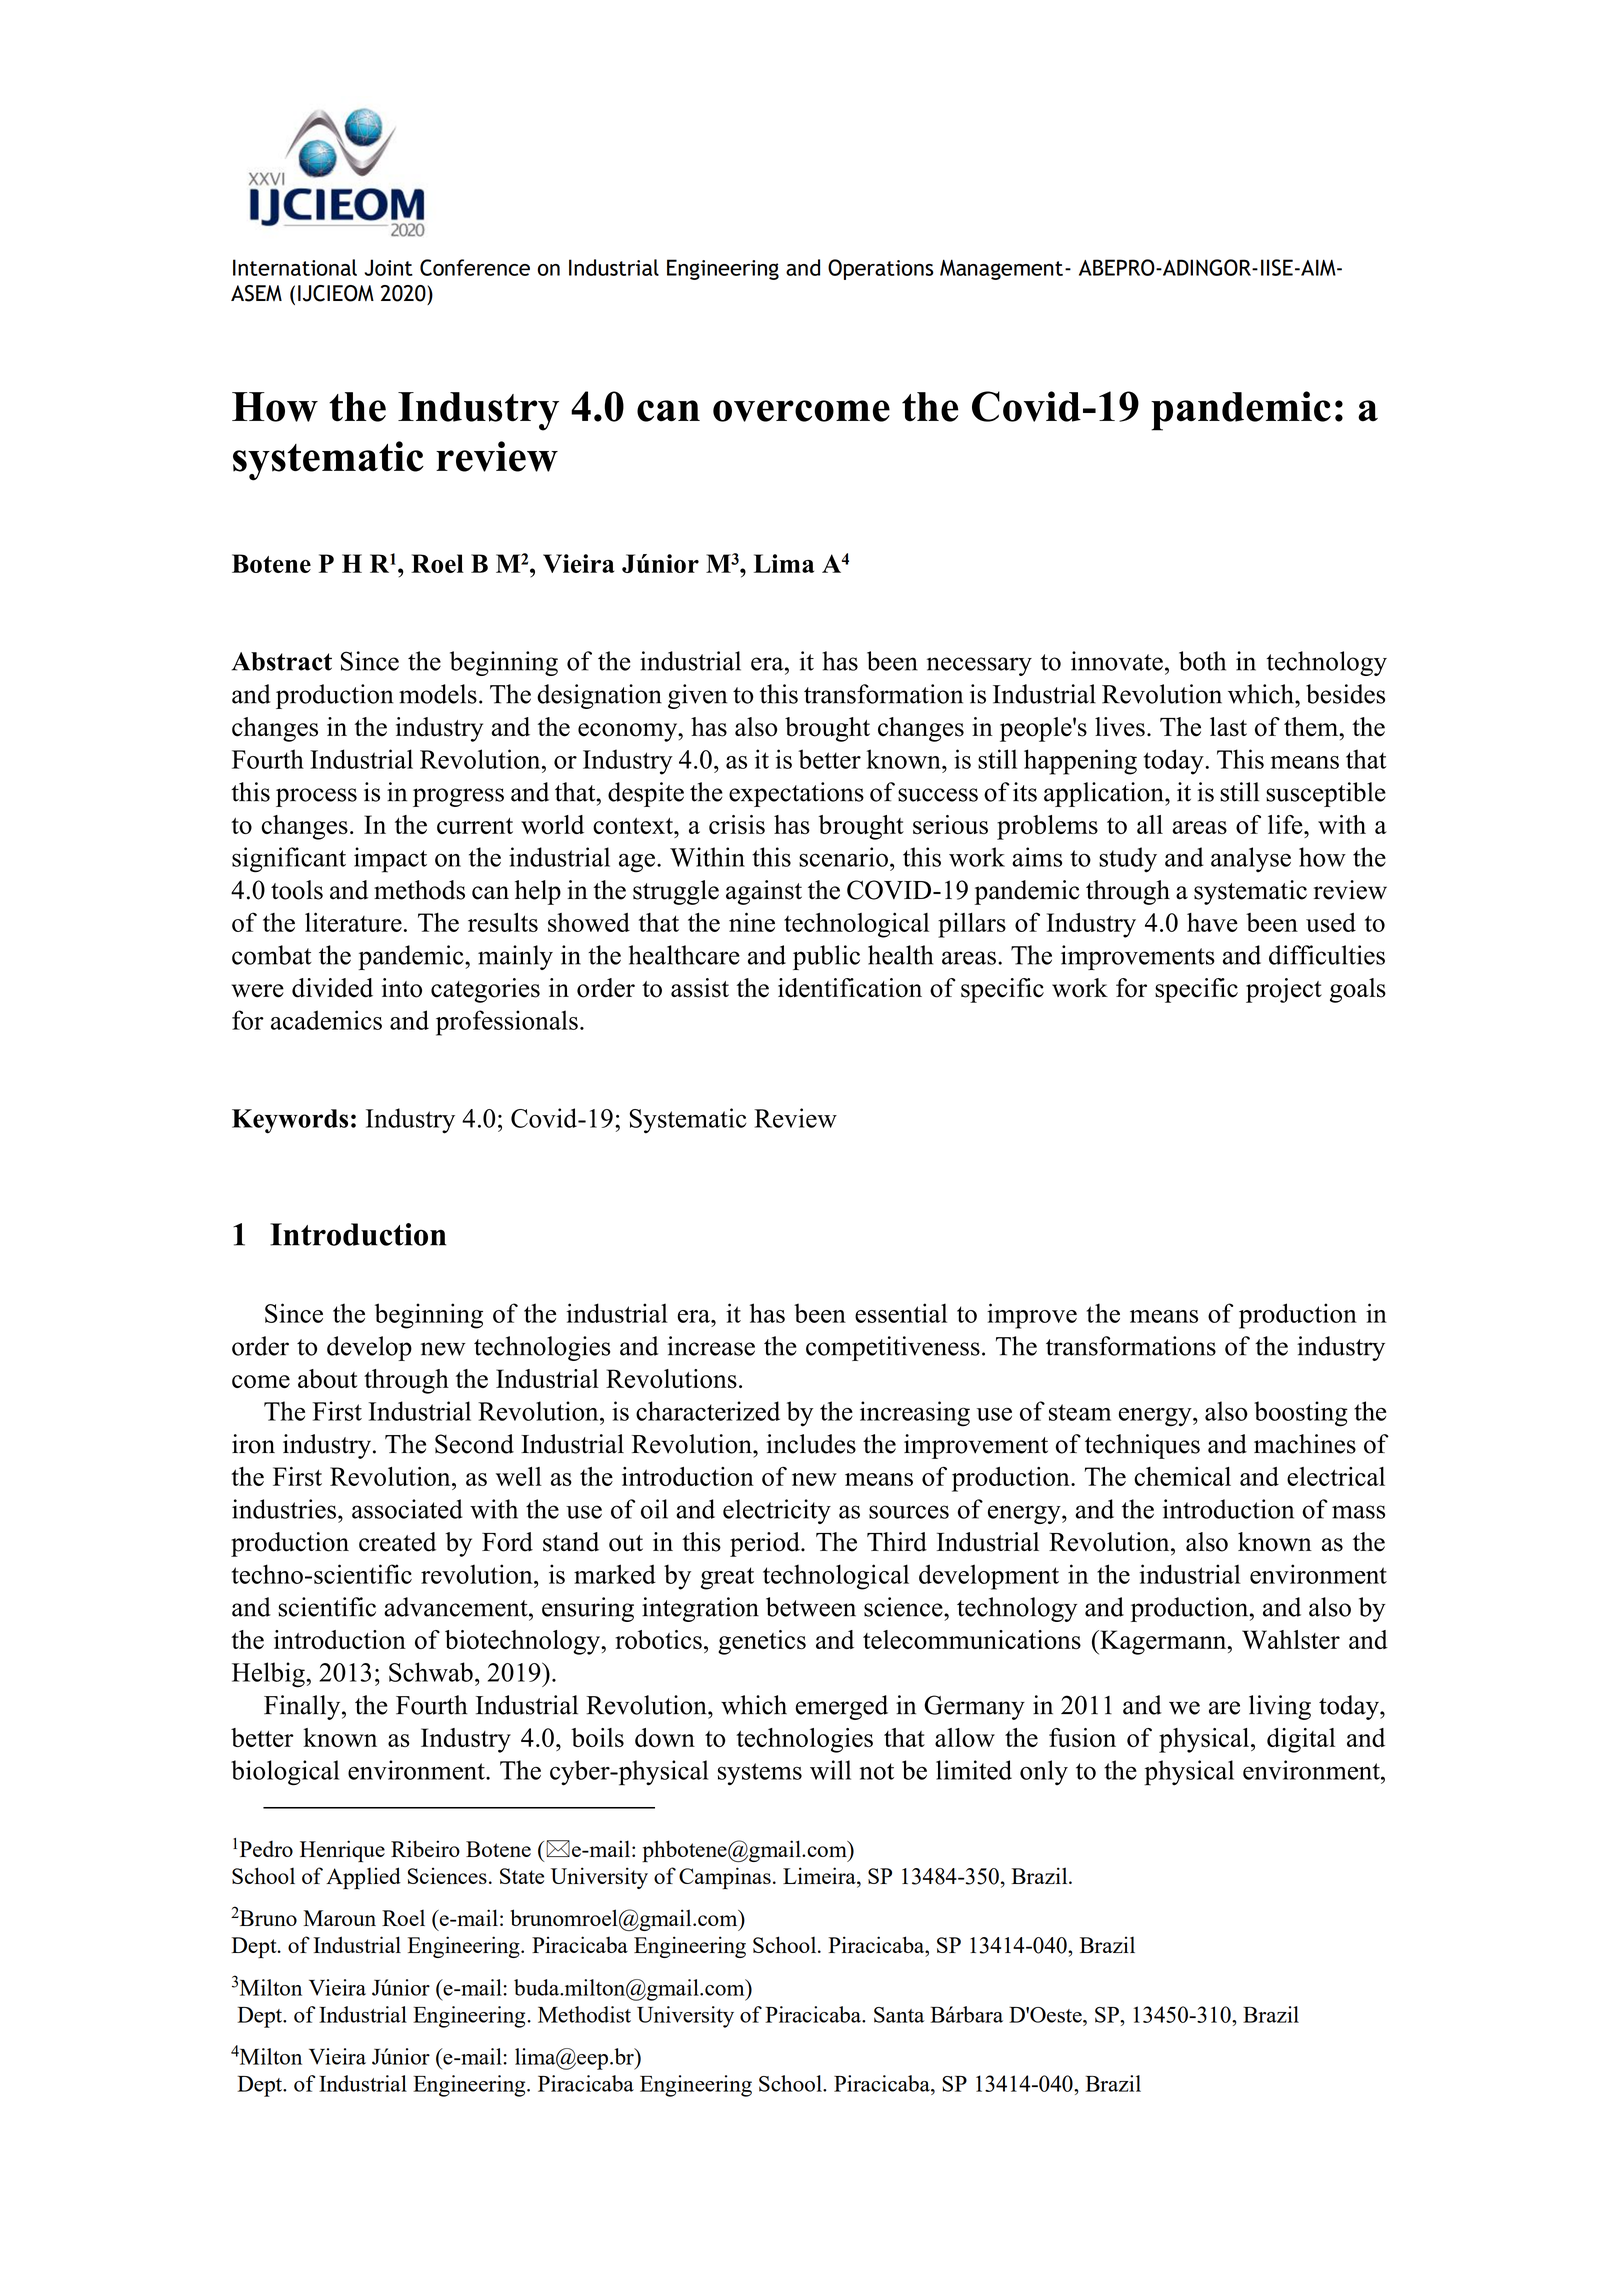 Image resolution: width=1618 pixels, height=2289 pixels. I want to click on Joint, so click(388, 267).
